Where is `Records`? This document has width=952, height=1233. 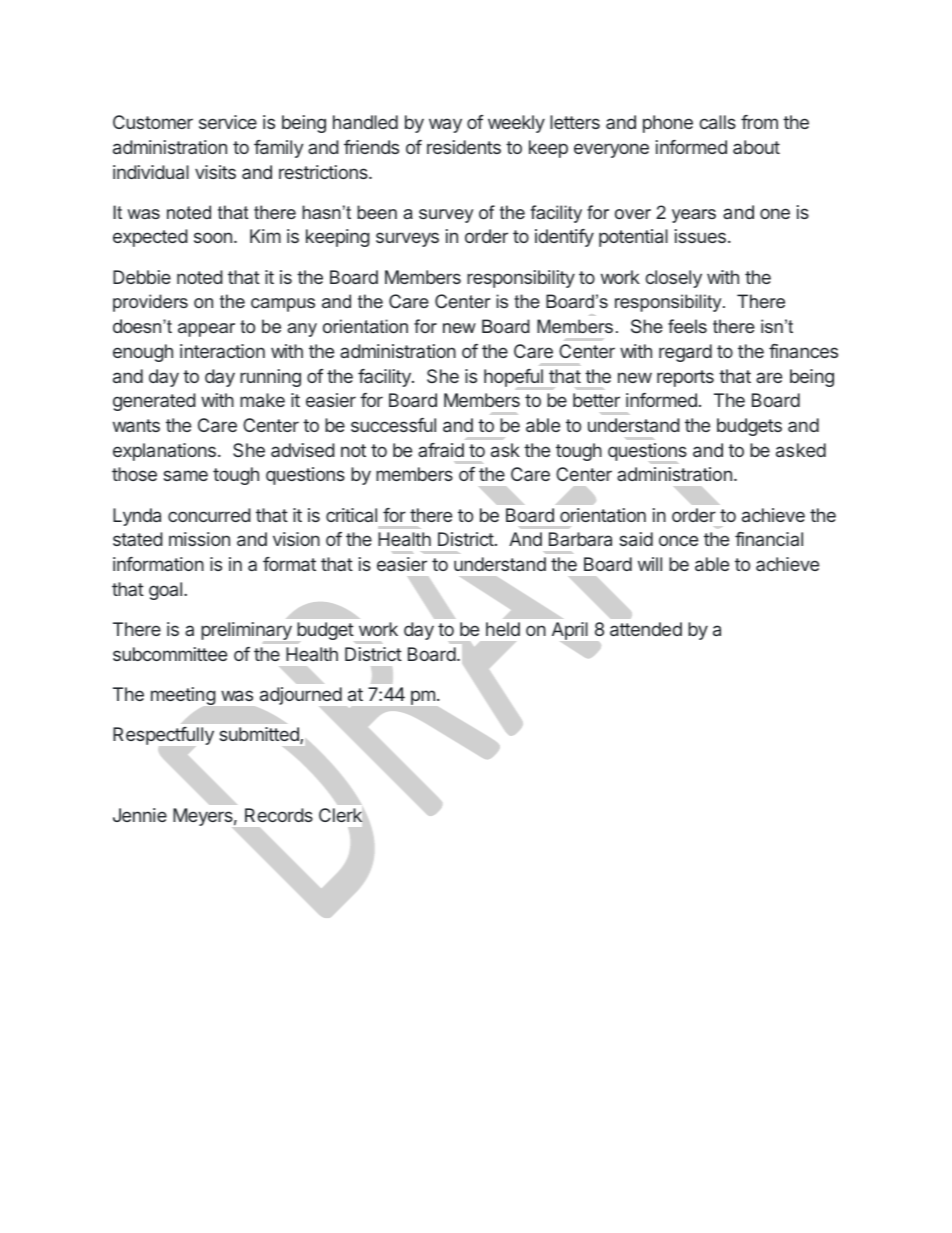 Records is located at coordinates (279, 815).
